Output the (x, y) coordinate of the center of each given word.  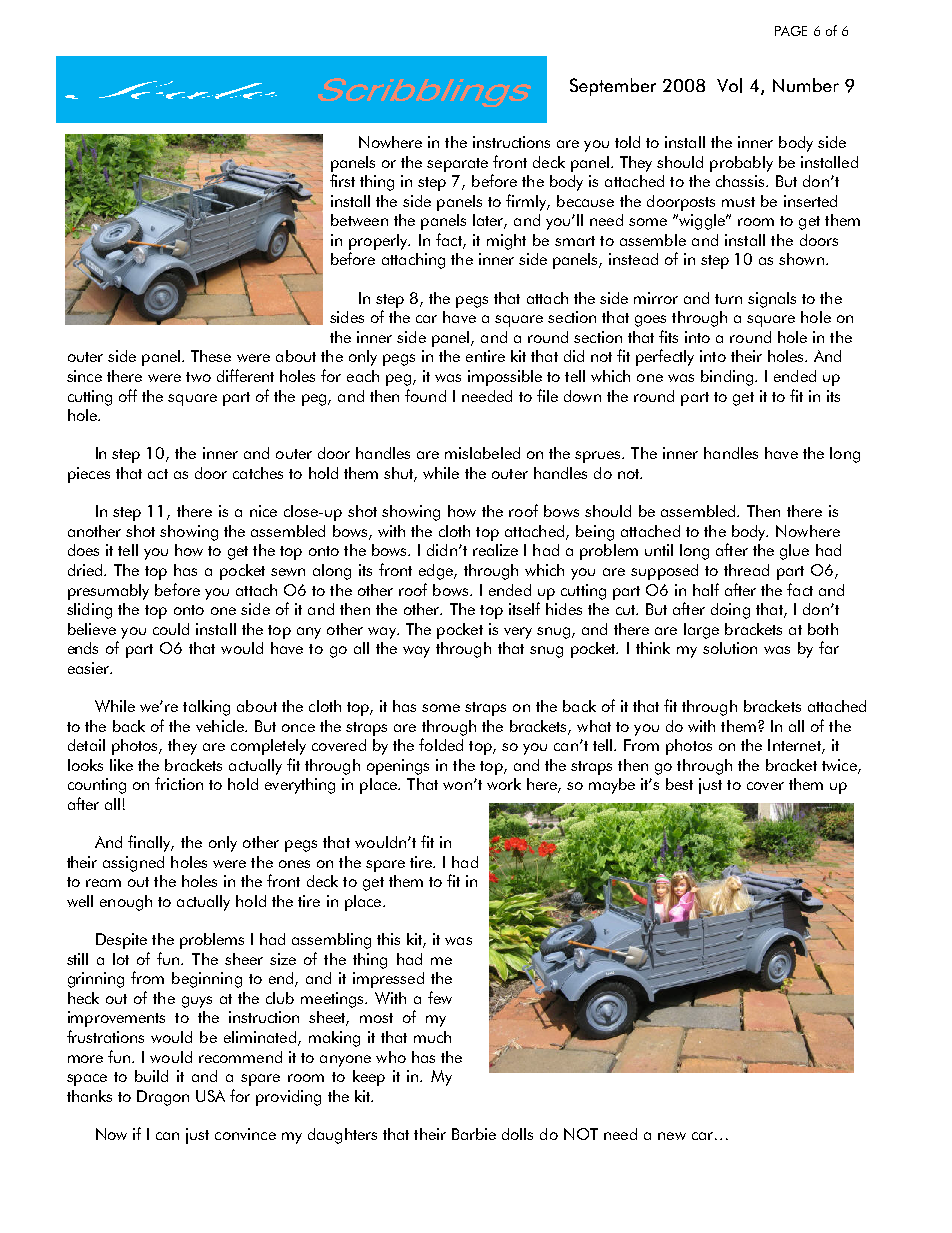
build (151, 1076)
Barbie (474, 1134)
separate (457, 165)
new (672, 1136)
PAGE (791, 31)
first (342, 180)
